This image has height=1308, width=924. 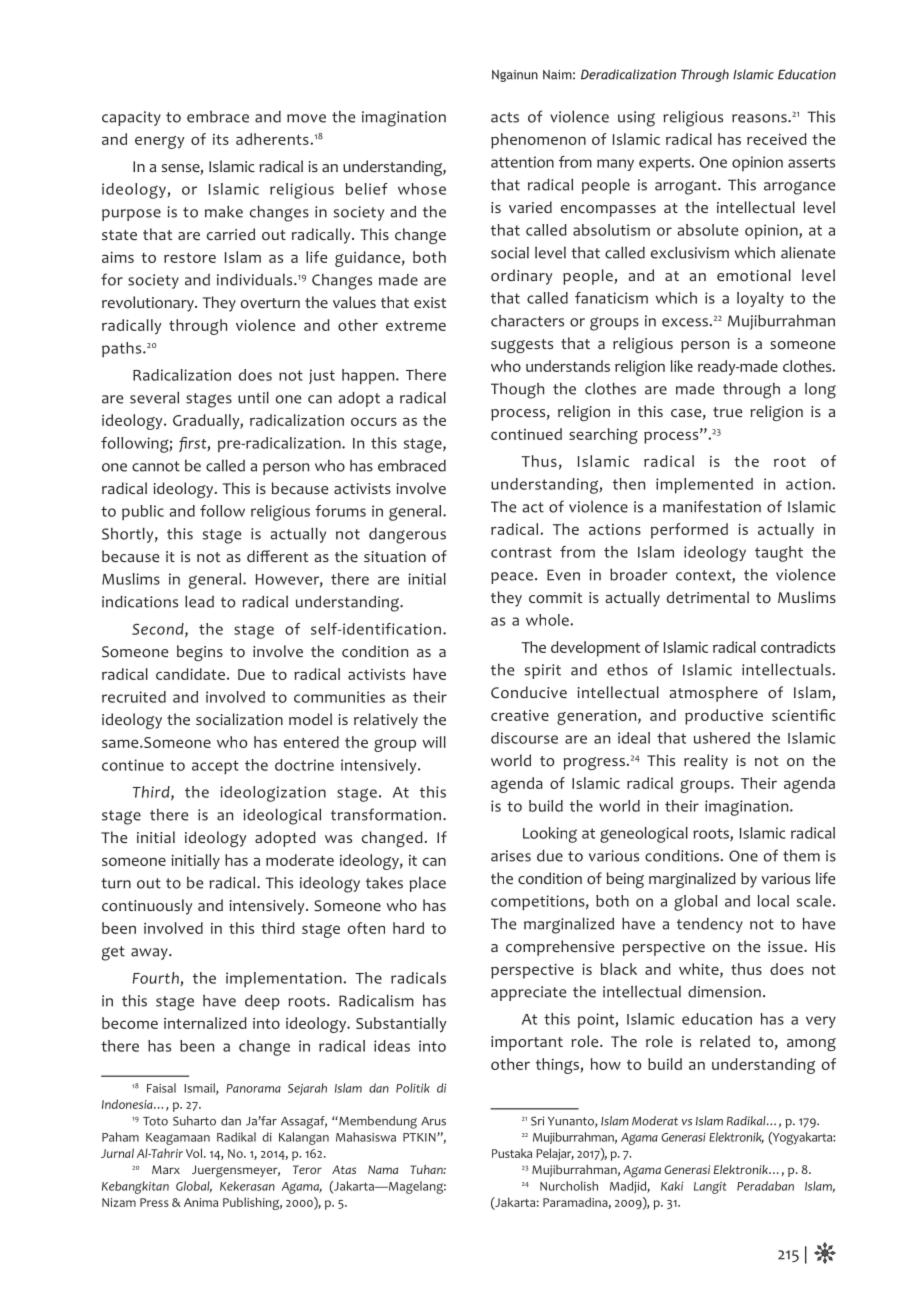 I want to click on Marx, so click(x=166, y=1169).
